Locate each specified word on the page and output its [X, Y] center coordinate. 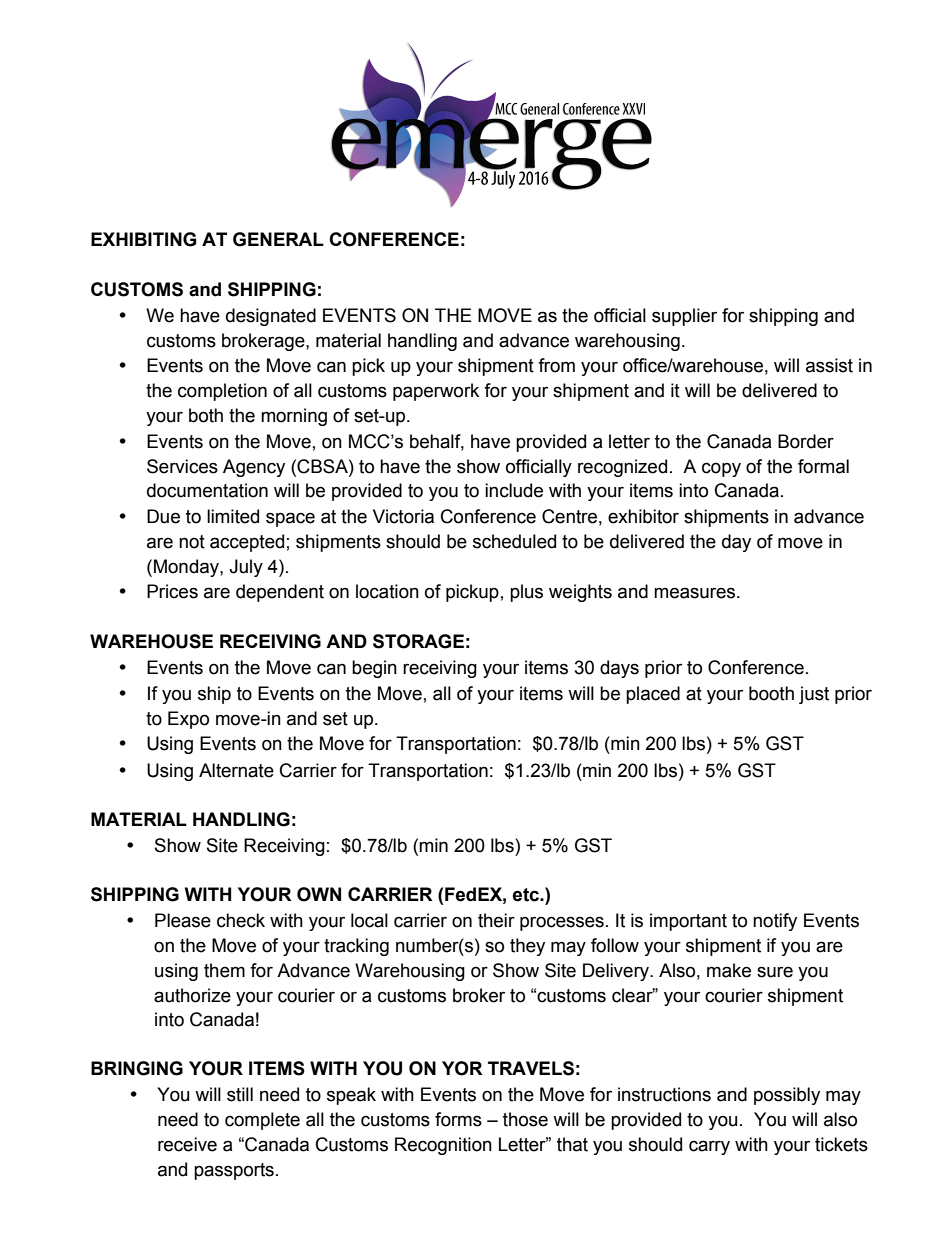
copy [721, 469]
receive [187, 1144]
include [514, 490]
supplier [684, 317]
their [496, 920]
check [241, 920]
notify [775, 922]
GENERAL [278, 239]
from [556, 365]
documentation [207, 490]
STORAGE [418, 641]
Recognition [443, 1146]
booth [771, 693]
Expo [188, 720]
